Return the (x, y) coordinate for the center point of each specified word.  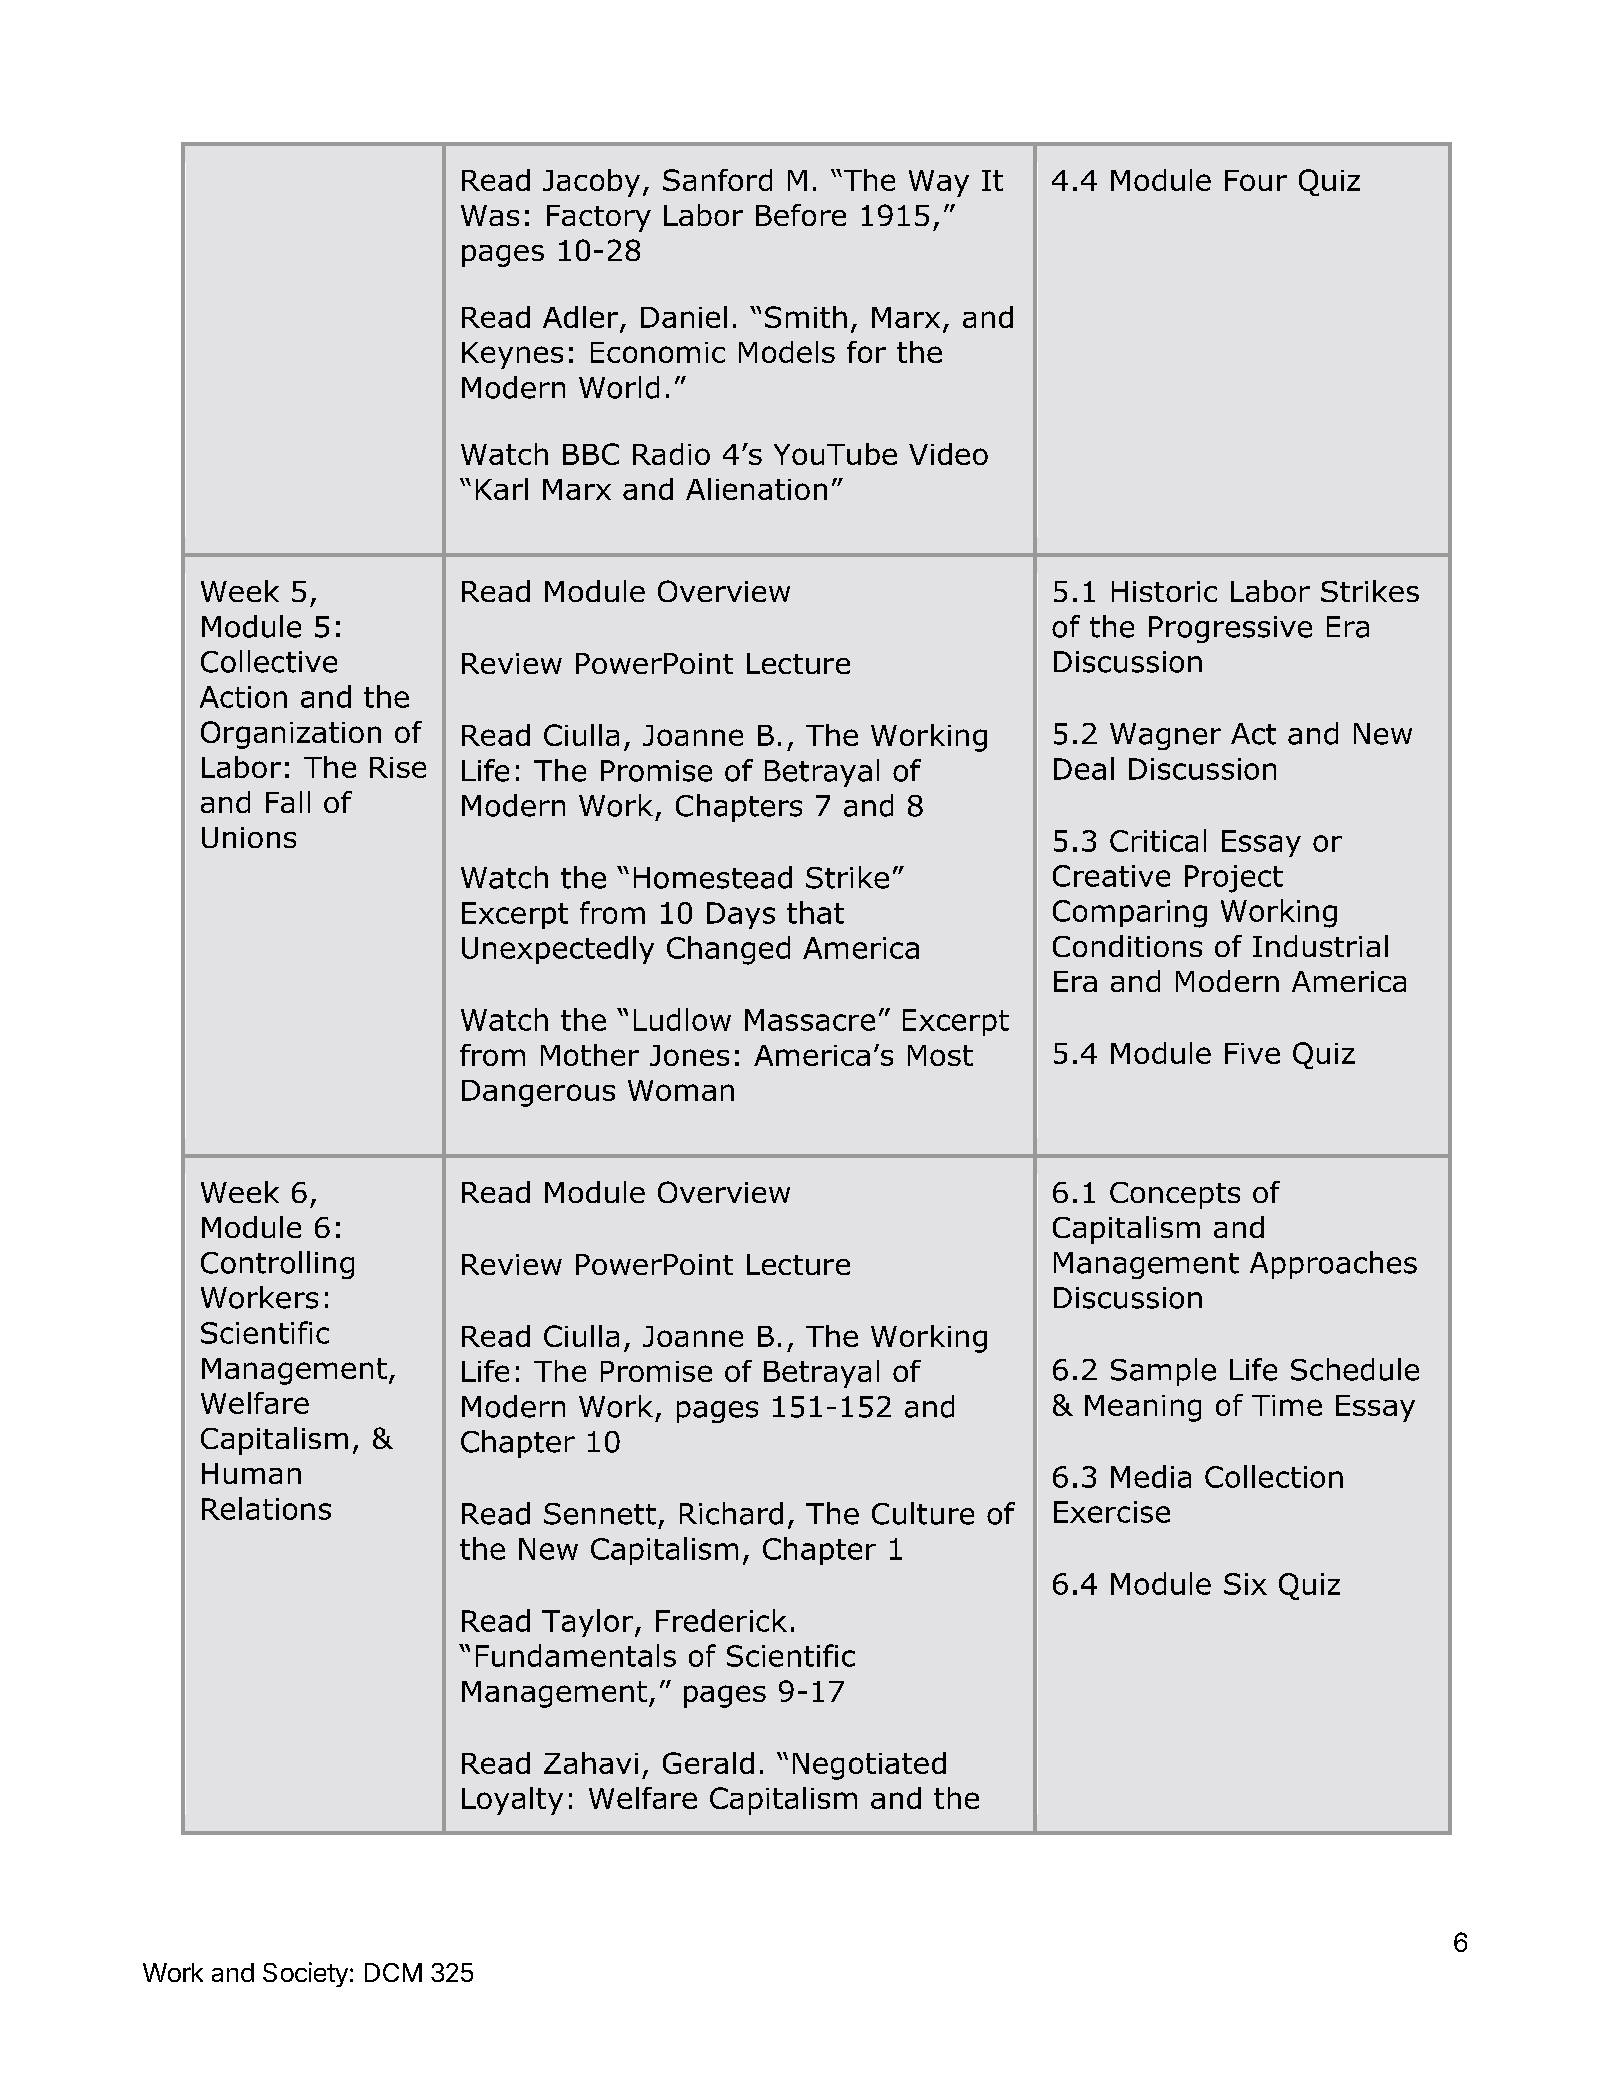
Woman (681, 1090)
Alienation (756, 489)
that (815, 912)
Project (1234, 879)
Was (490, 215)
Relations (266, 1508)
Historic (1164, 591)
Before (801, 215)
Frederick (721, 1620)
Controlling (277, 1265)
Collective (269, 661)
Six (1245, 1584)
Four (1256, 180)
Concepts (1175, 1195)
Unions (249, 837)
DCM (393, 1972)
